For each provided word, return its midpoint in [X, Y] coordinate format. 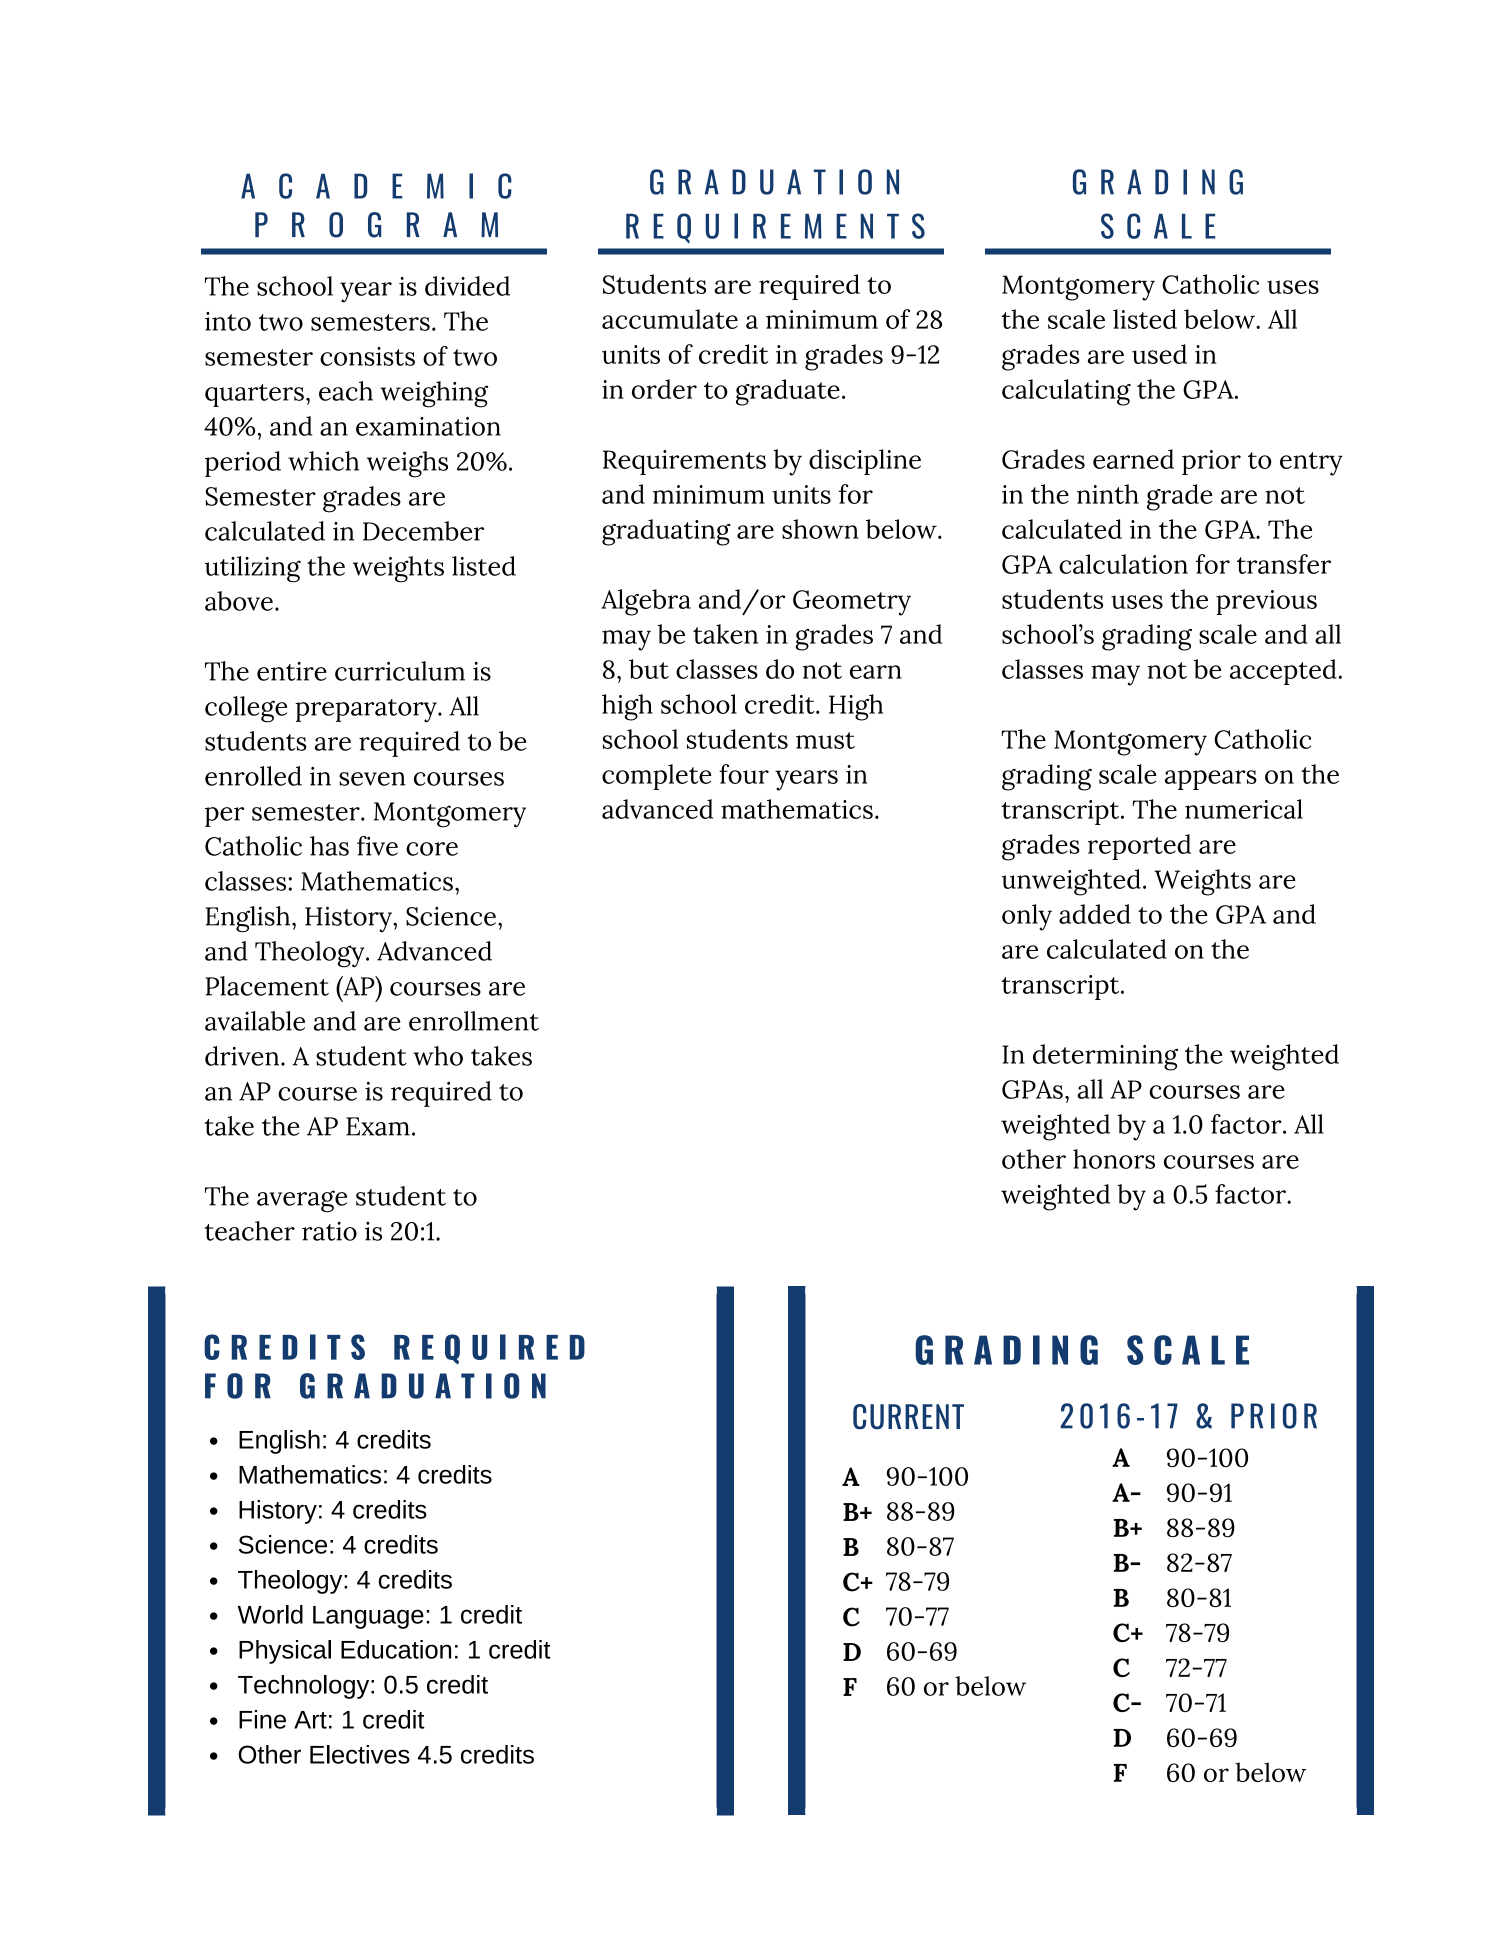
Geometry [852, 603]
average [302, 1201]
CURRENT [908, 1417]
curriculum [400, 671]
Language [368, 1617]
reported [1139, 847]
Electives [360, 1754]
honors [1114, 1159]
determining [1105, 1057]
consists [367, 356]
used [1159, 354]
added [1095, 914]
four [744, 774]
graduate [788, 392]
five [377, 846]
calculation [1123, 564]
